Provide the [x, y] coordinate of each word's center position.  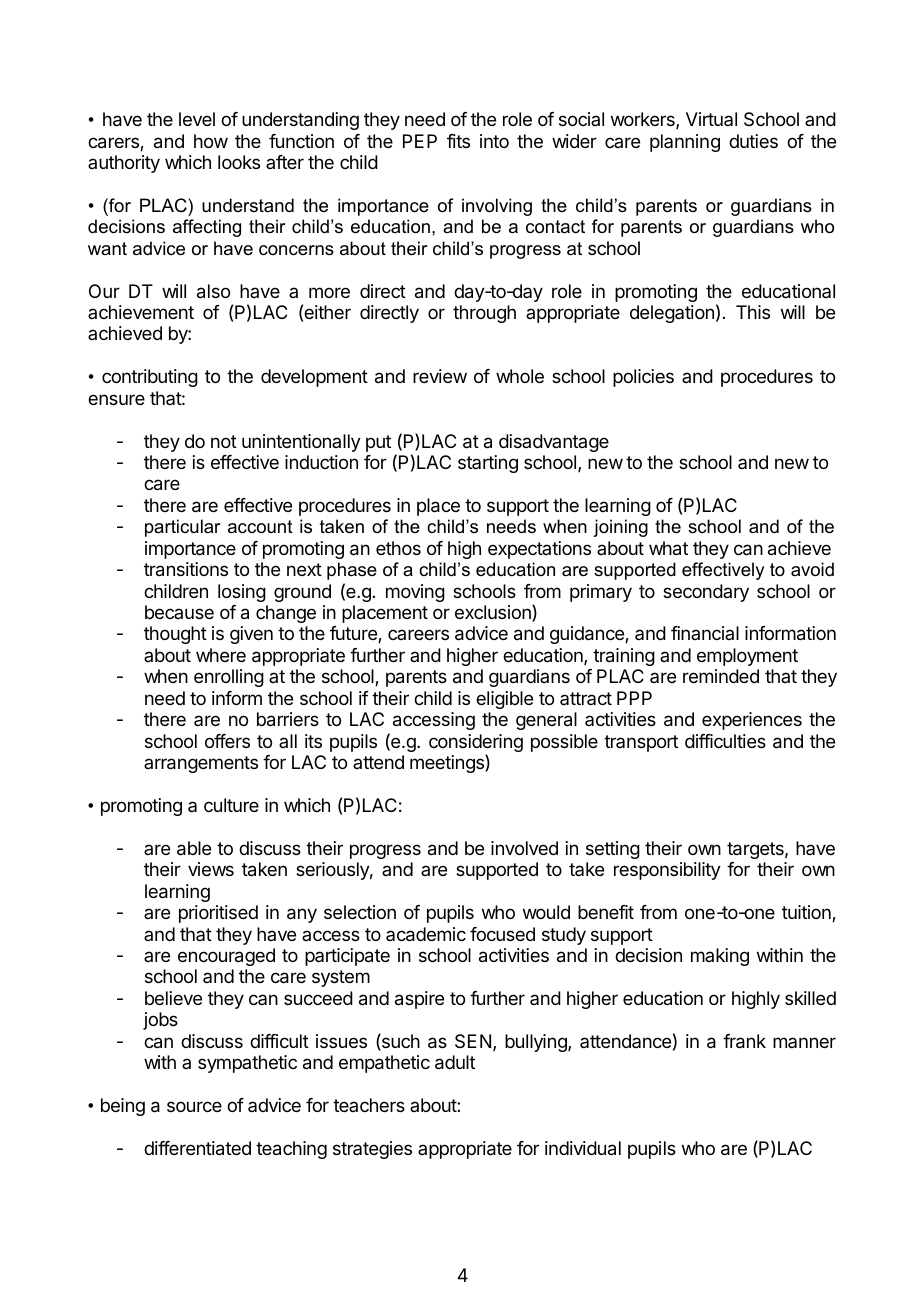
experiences [752, 721]
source [194, 1106]
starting [488, 464]
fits [458, 141]
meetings [448, 763]
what [668, 548]
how [211, 141]
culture [231, 805]
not [224, 441]
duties [753, 141]
